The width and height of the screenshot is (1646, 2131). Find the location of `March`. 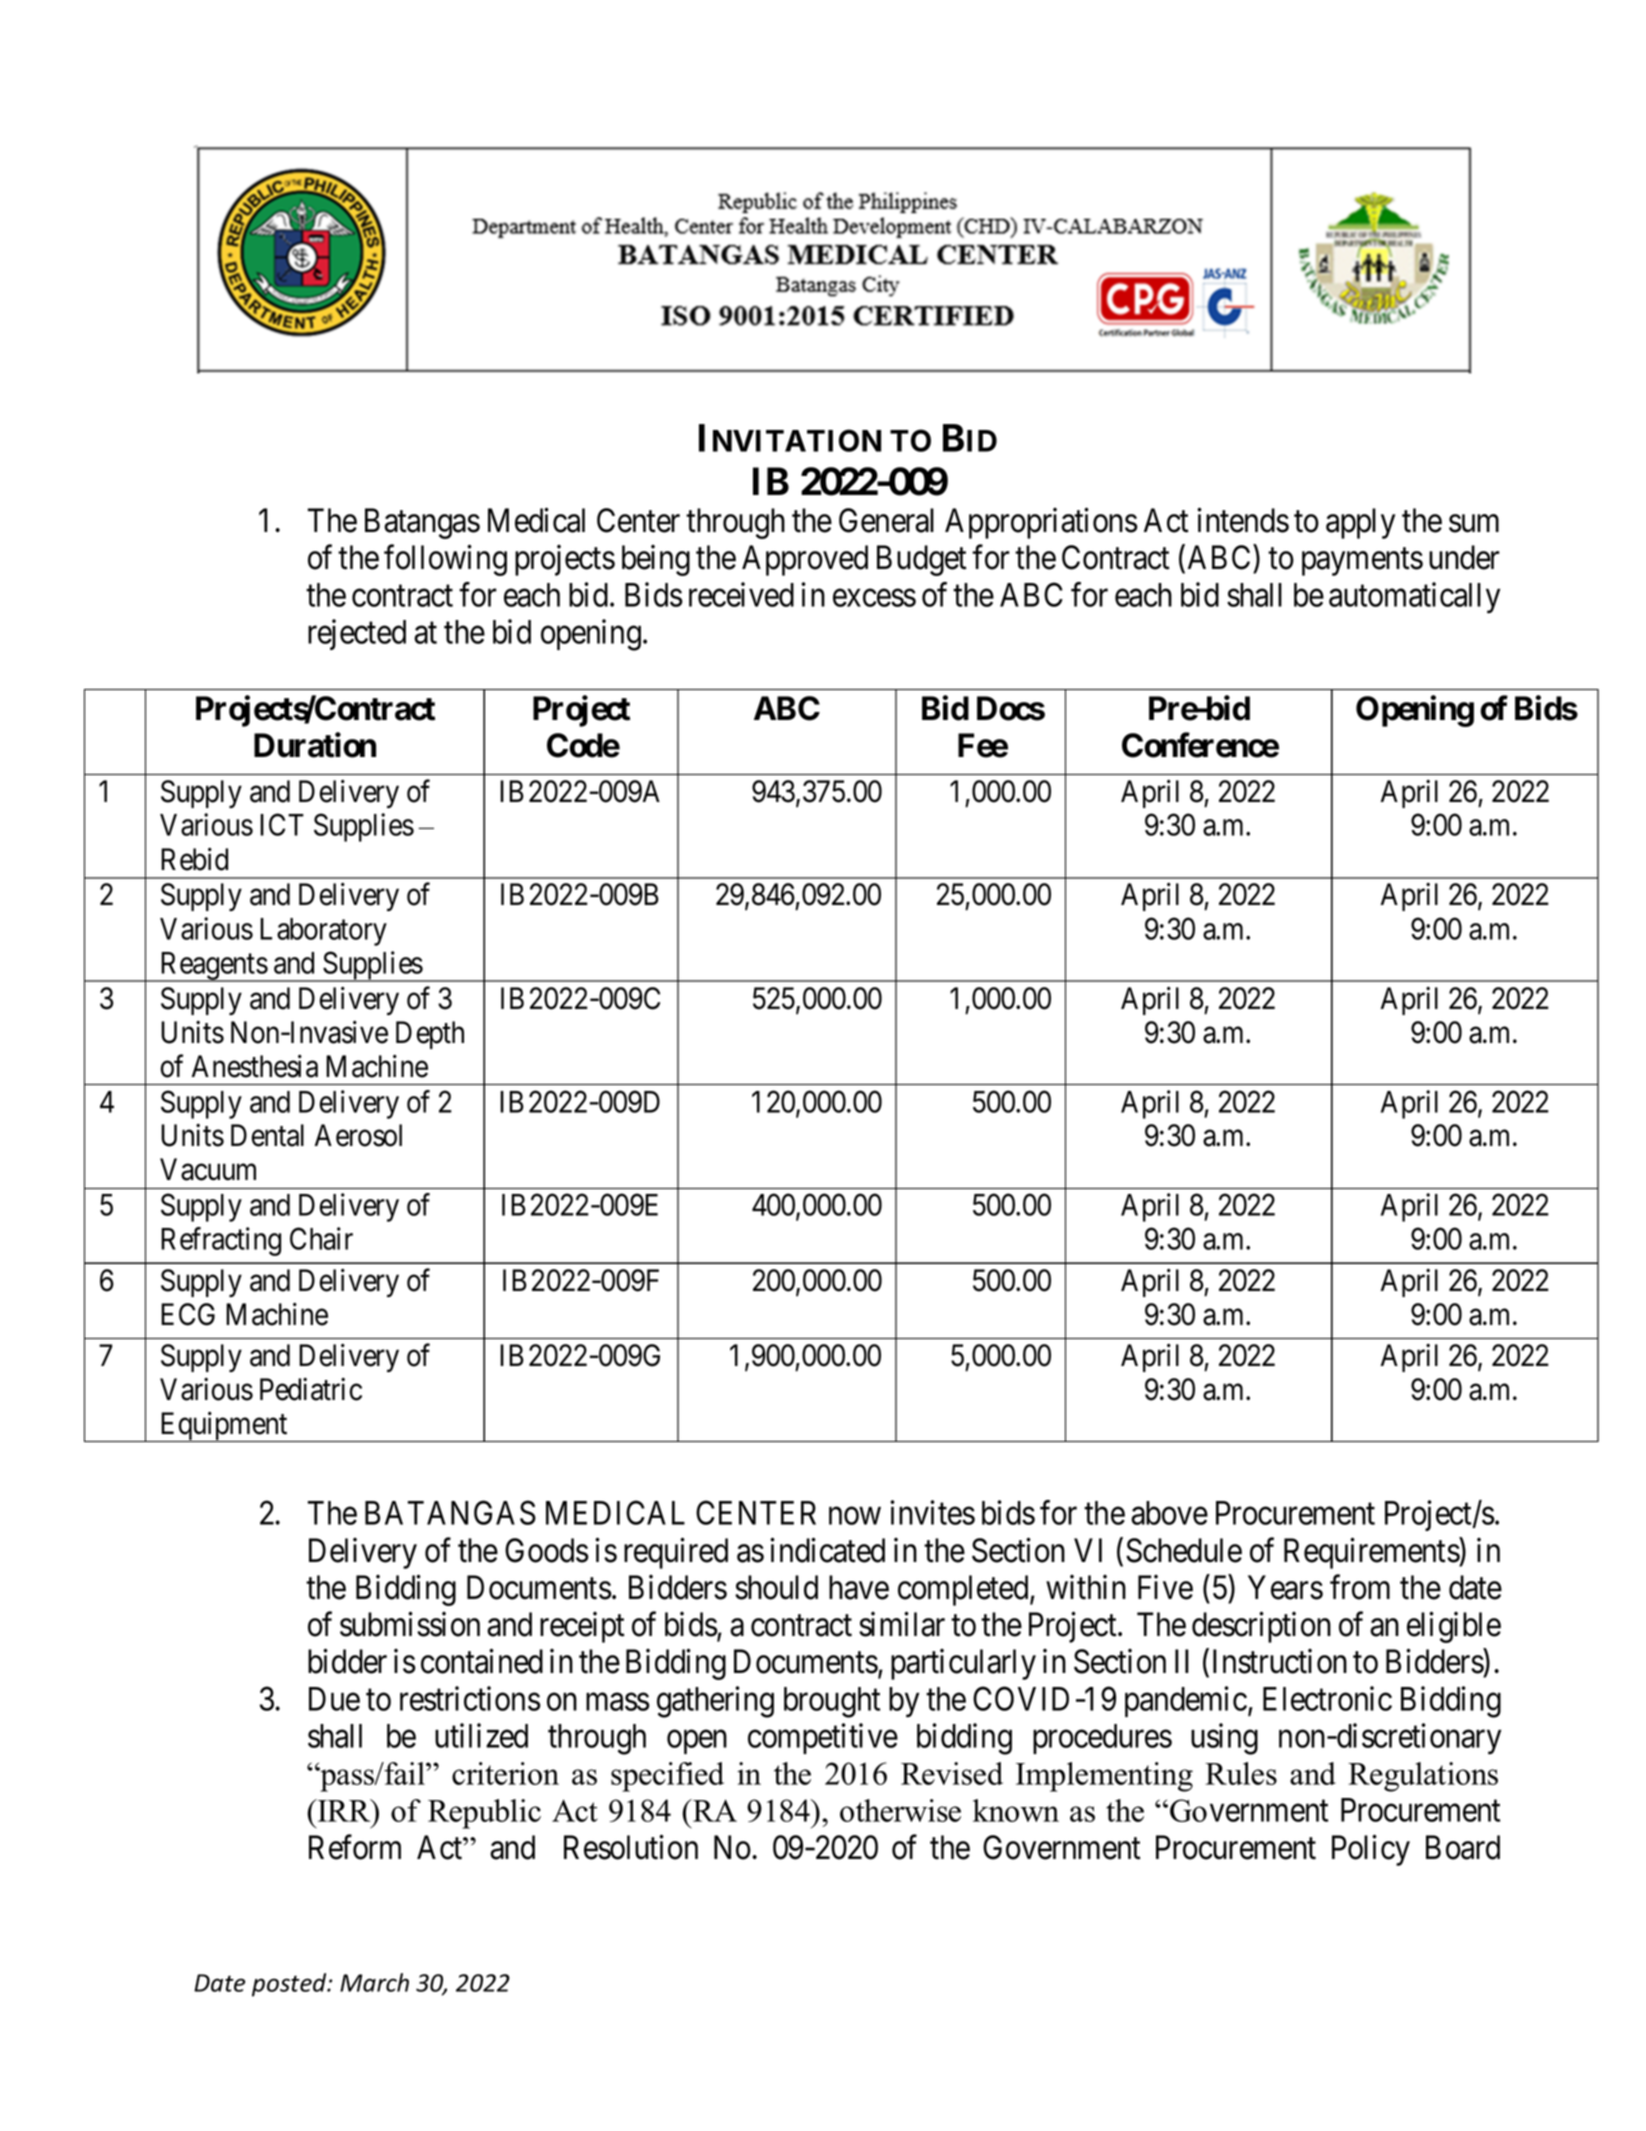

March is located at coordinates (374, 1982).
